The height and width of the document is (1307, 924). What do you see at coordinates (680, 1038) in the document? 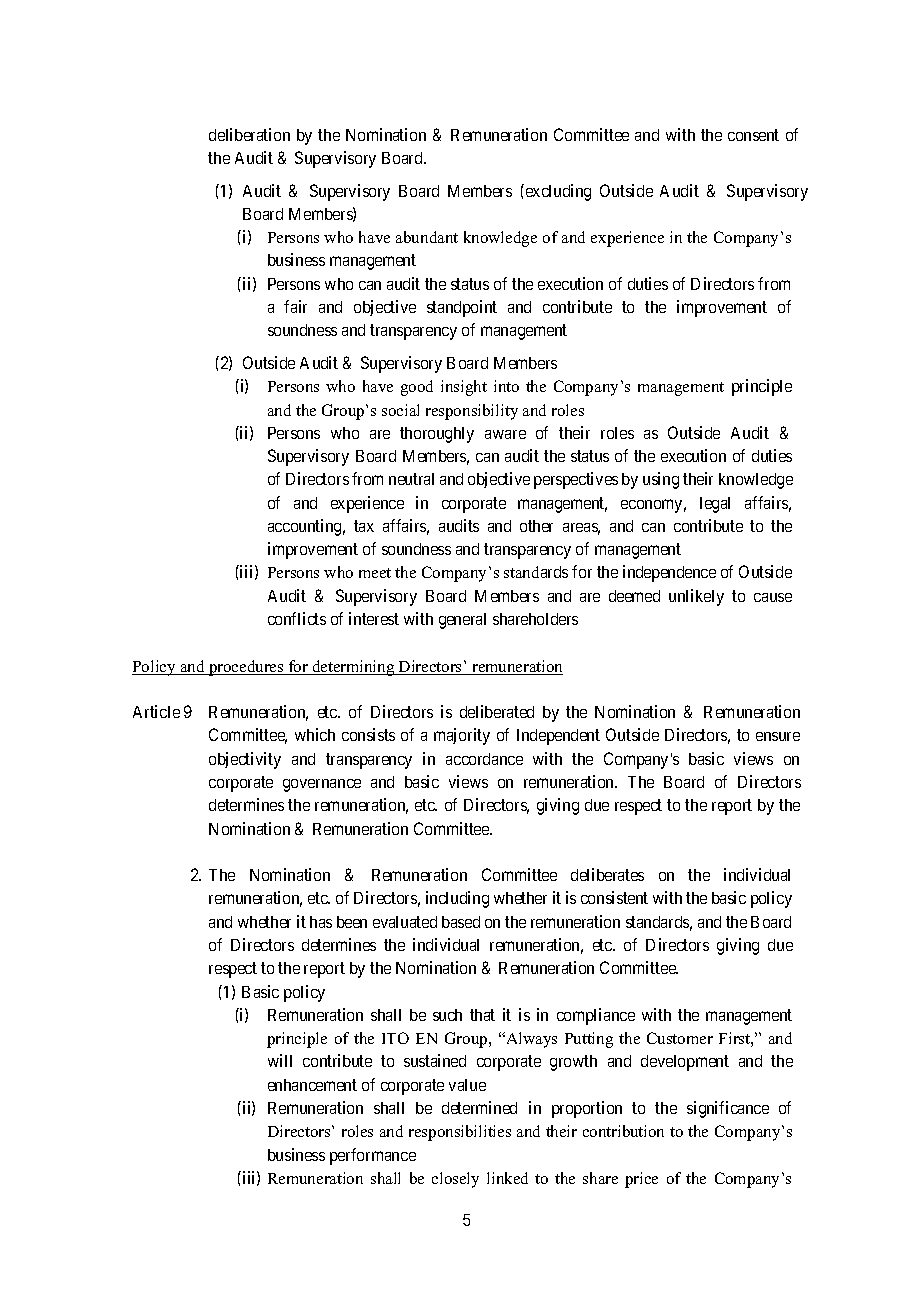
I see `Customer` at bounding box center [680, 1038].
